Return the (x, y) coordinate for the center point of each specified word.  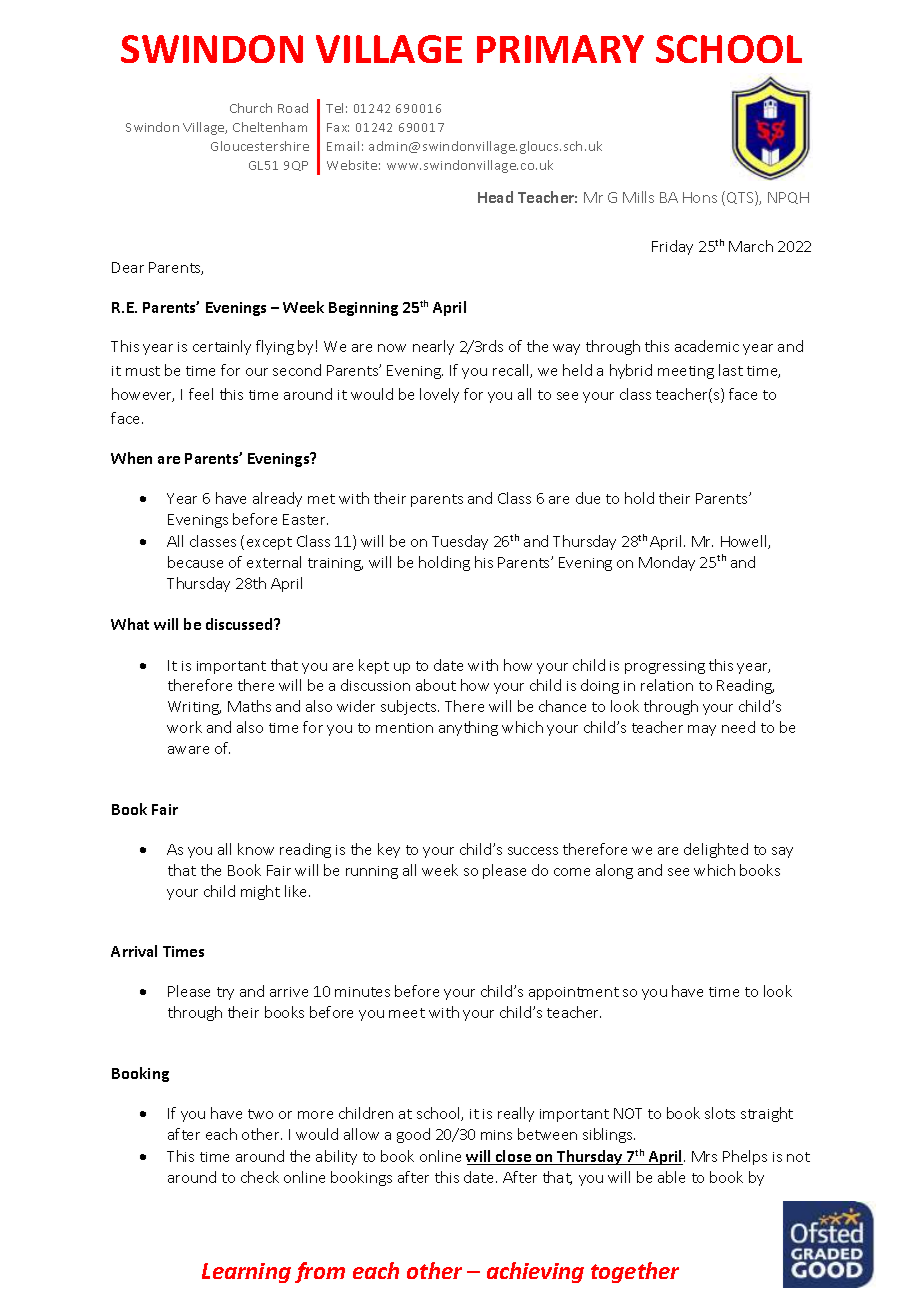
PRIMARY (560, 49)
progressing (665, 667)
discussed (240, 624)
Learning (246, 1273)
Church (251, 108)
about (436, 685)
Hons (700, 197)
